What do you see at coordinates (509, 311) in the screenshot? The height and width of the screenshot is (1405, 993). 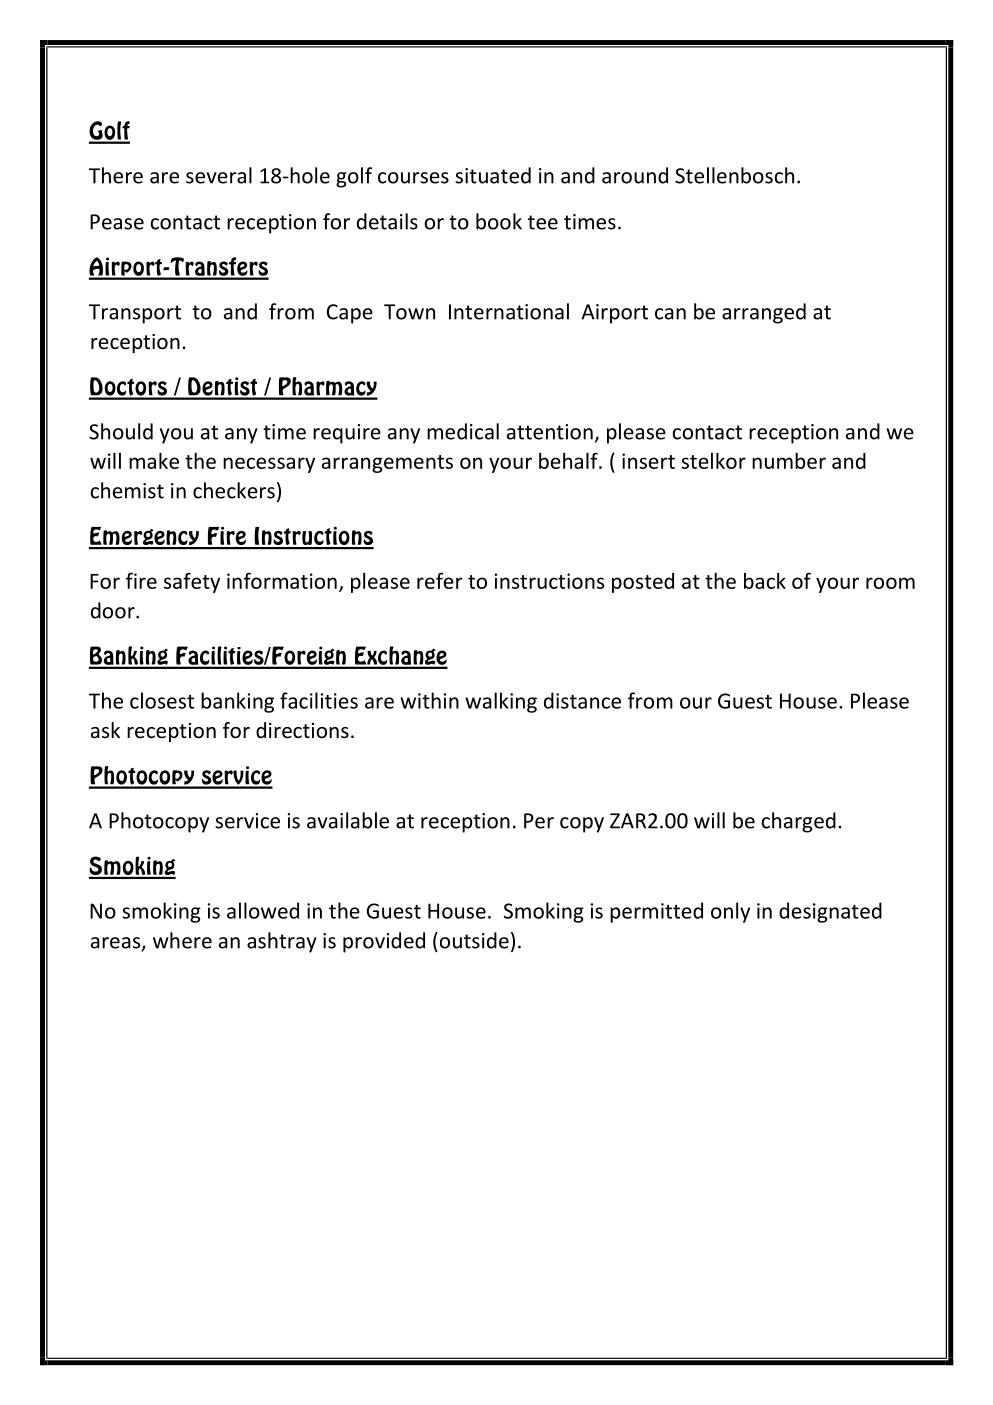 I see `International` at bounding box center [509, 311].
